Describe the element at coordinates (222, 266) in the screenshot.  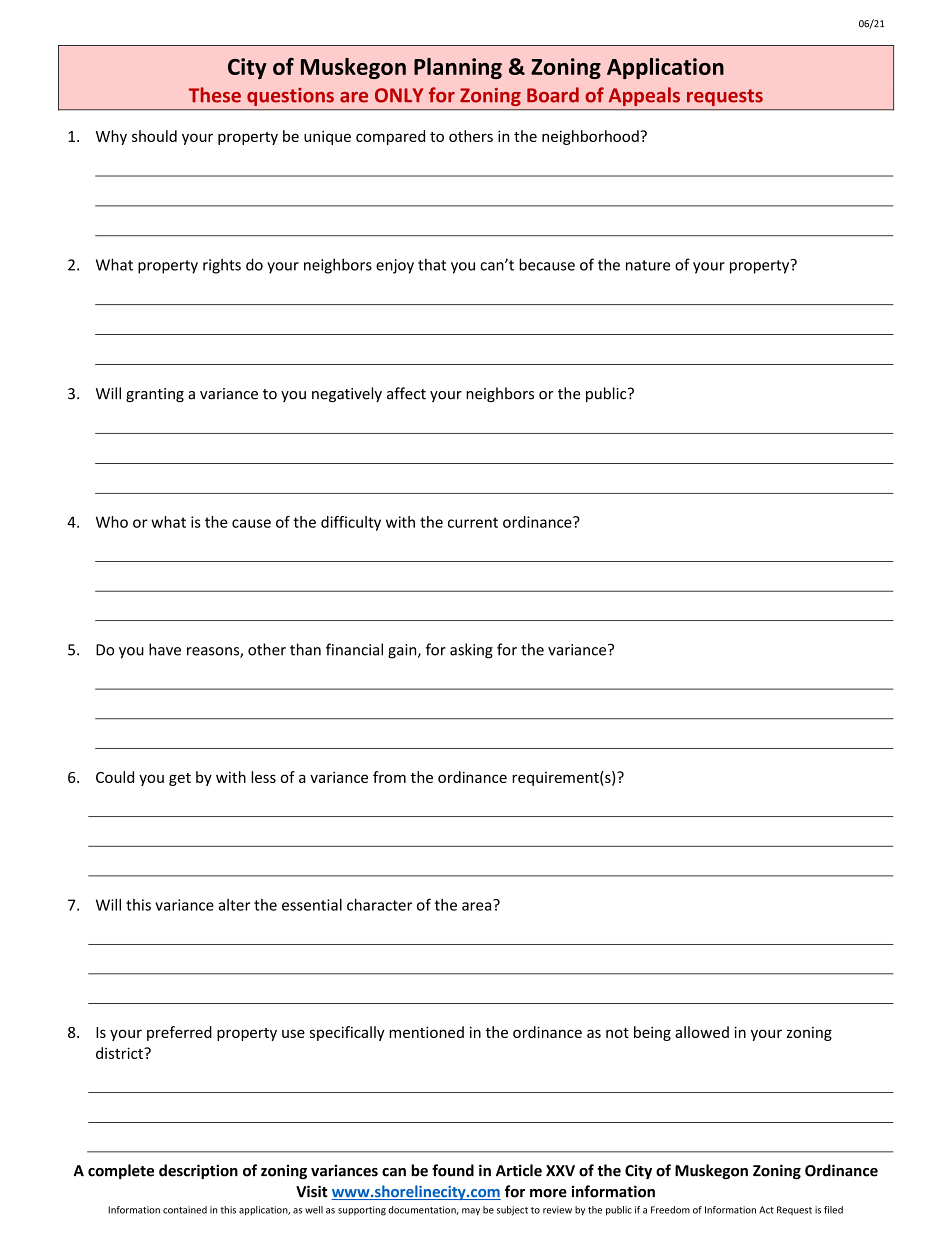
I see `rights` at that location.
